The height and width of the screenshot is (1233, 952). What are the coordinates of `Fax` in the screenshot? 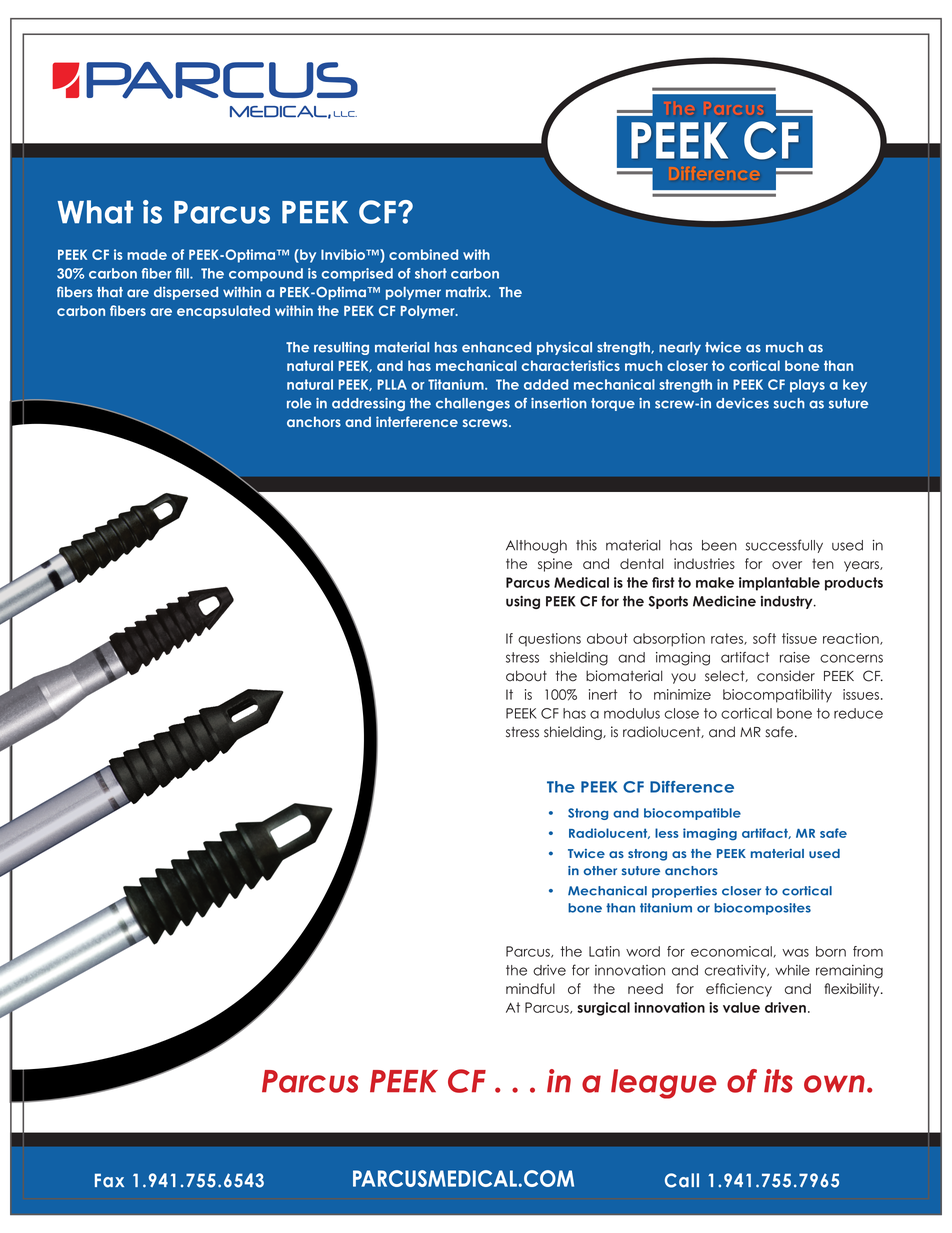 It's located at (109, 1180).
